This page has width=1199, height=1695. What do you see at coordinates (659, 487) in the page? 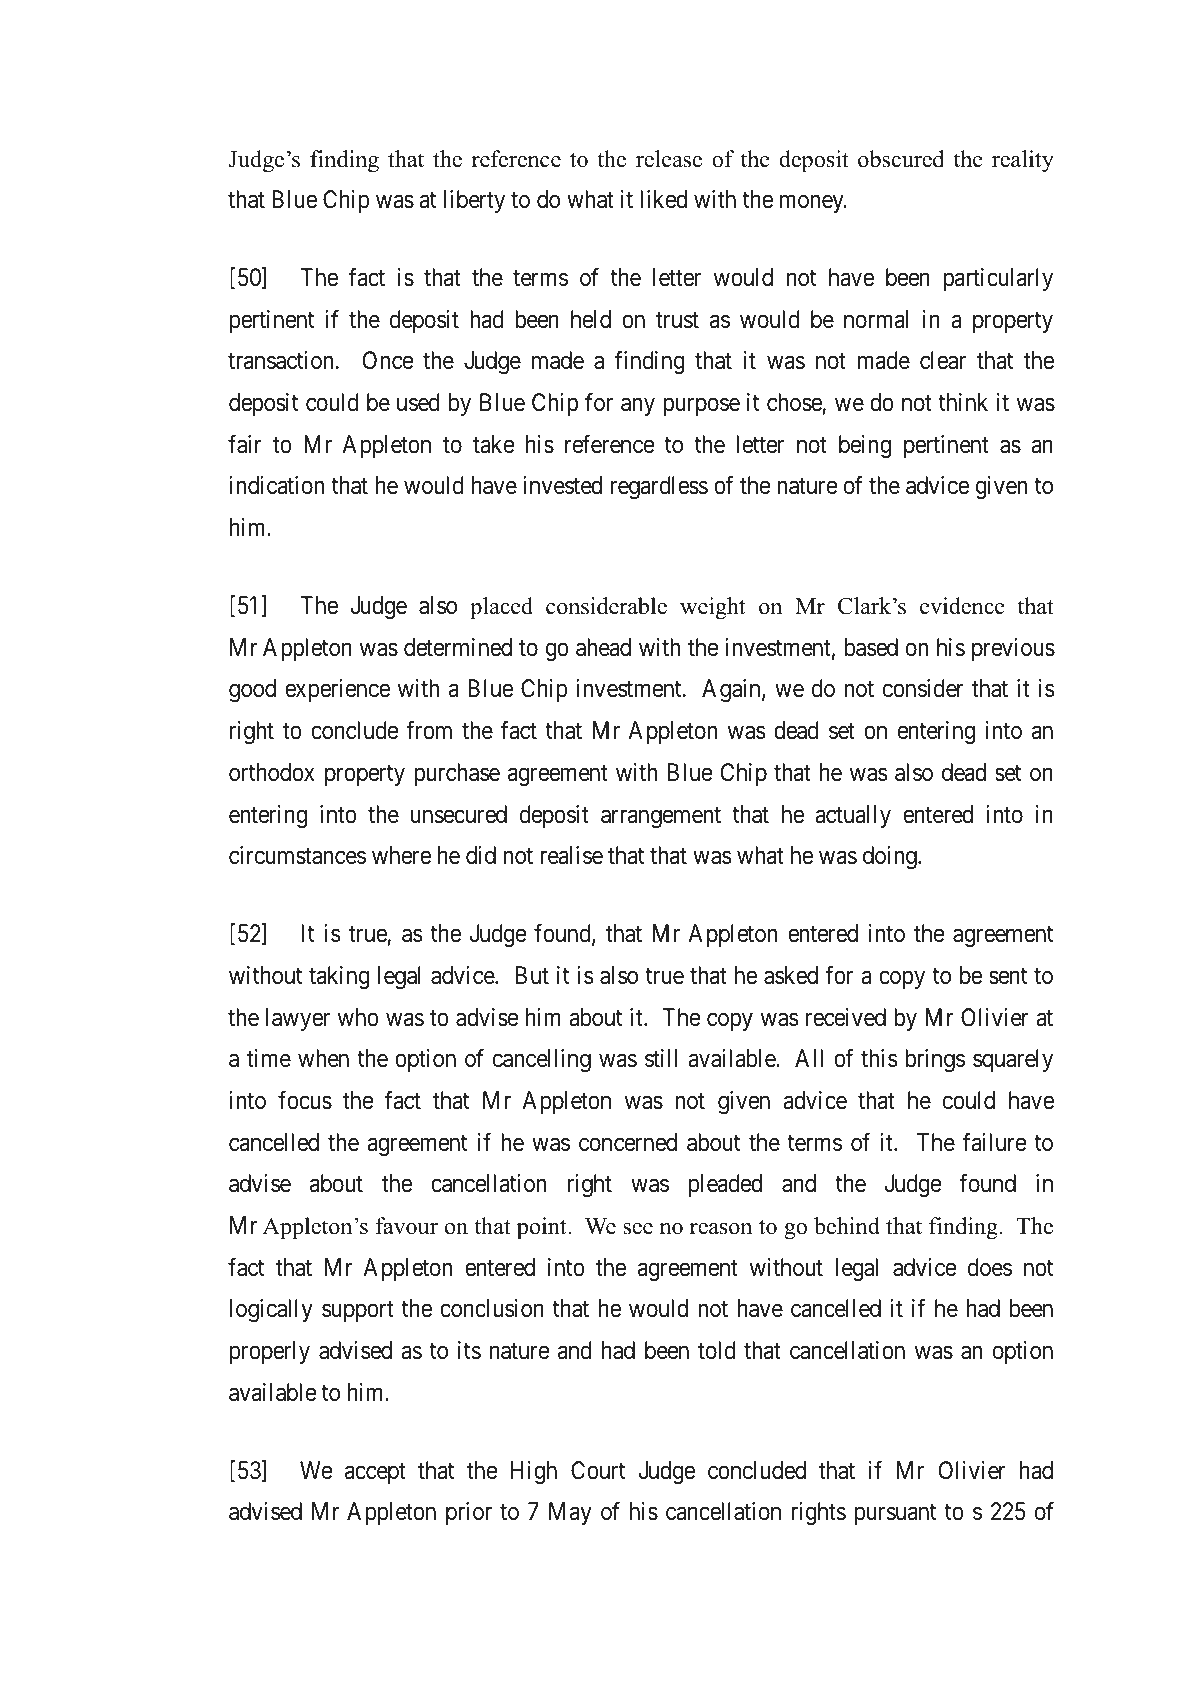
I see `regardless` at bounding box center [659, 487].
